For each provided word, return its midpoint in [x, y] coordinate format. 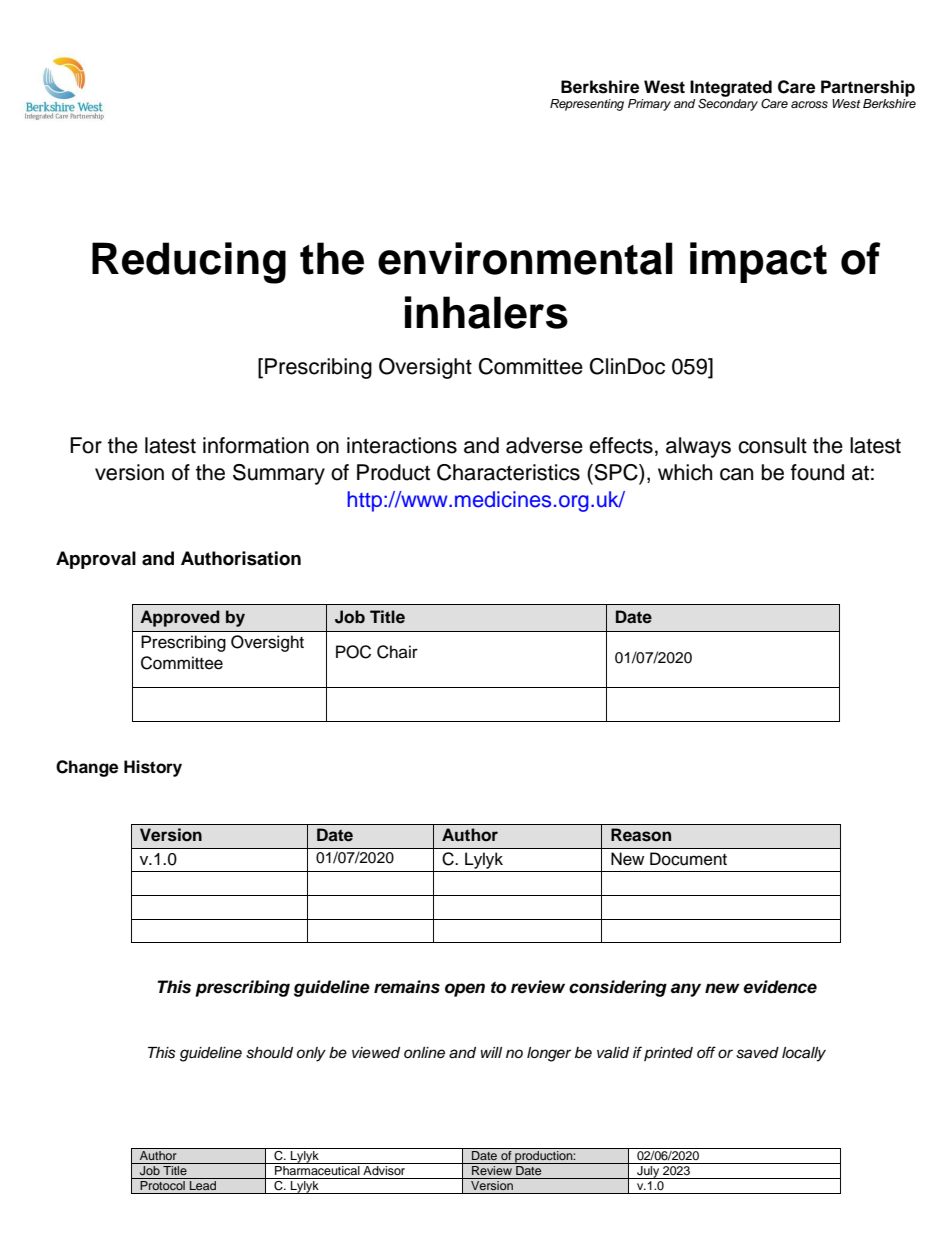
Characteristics [508, 472]
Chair [397, 652]
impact [758, 262]
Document [688, 859]
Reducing [189, 263]
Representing [587, 105]
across [809, 104]
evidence [780, 987]
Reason [641, 835]
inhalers [486, 312]
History [153, 768]
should [269, 1053]
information [256, 445]
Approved [180, 618]
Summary [279, 474]
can [736, 474]
